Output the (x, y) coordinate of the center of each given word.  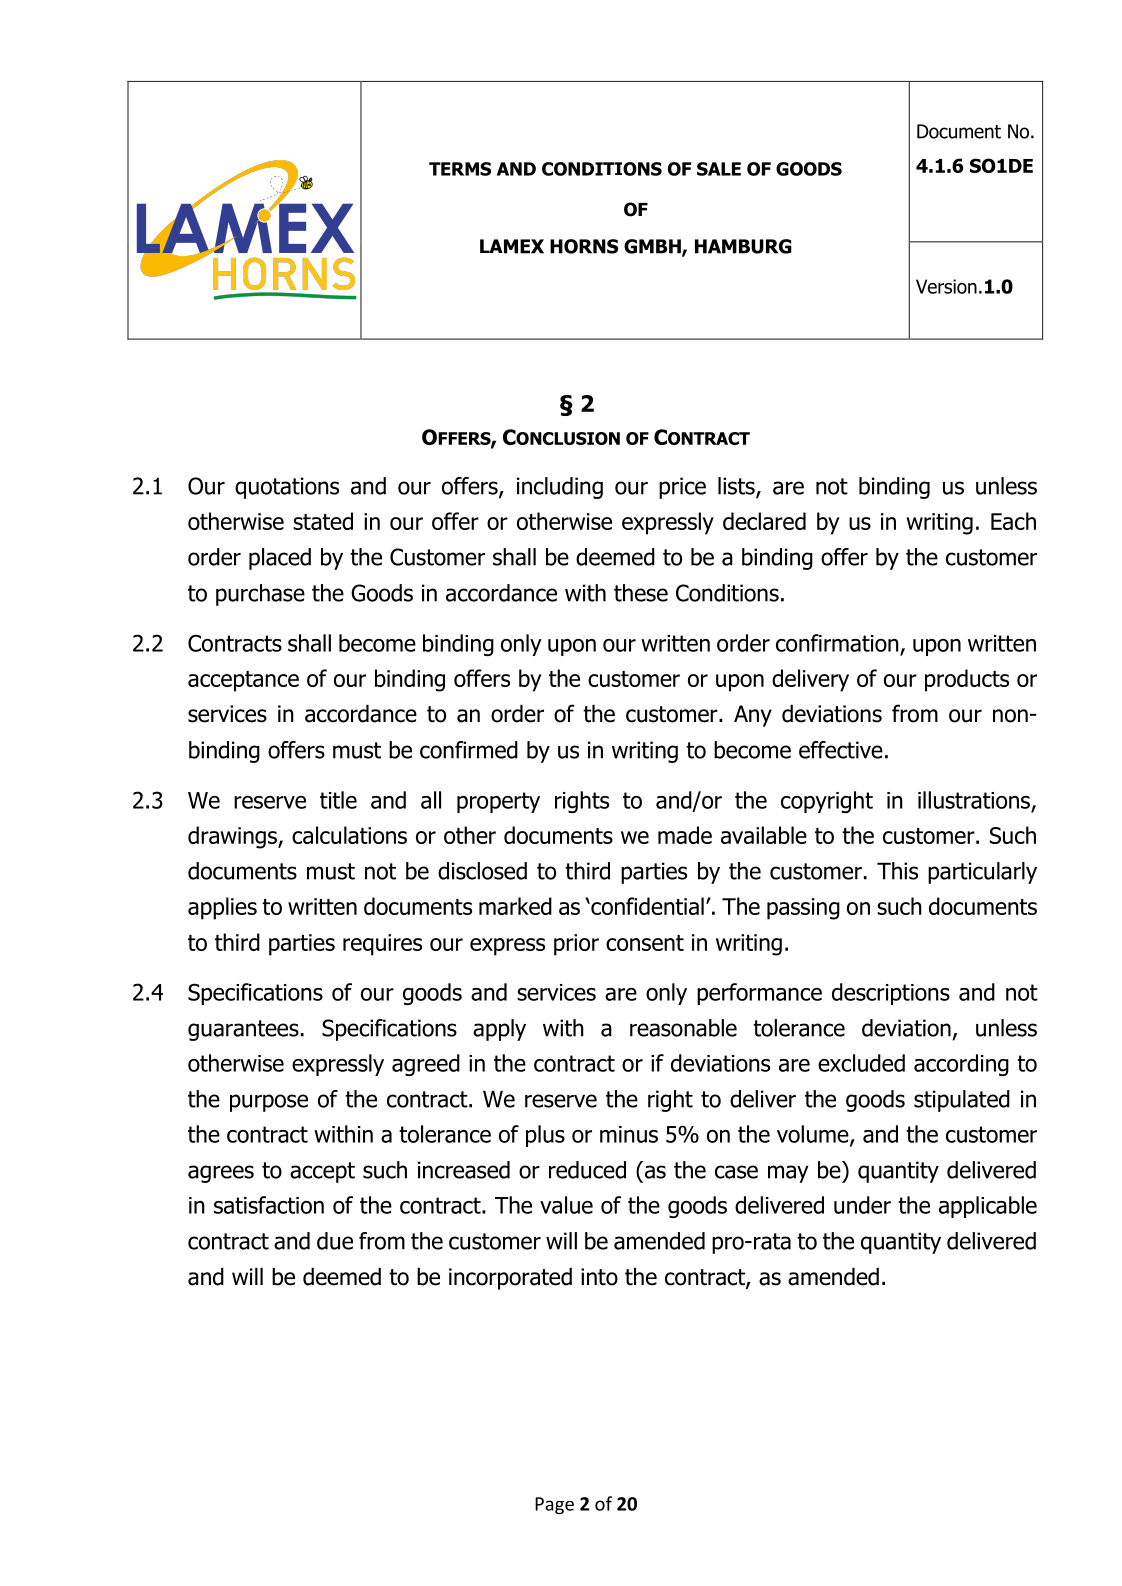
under (862, 1205)
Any (753, 716)
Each (1013, 521)
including (560, 488)
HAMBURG (743, 246)
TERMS (460, 169)
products (967, 680)
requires (382, 945)
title (338, 800)
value (566, 1205)
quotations (287, 488)
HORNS (584, 246)
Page (554, 1505)
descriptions (891, 994)
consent (645, 943)
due (335, 1241)
